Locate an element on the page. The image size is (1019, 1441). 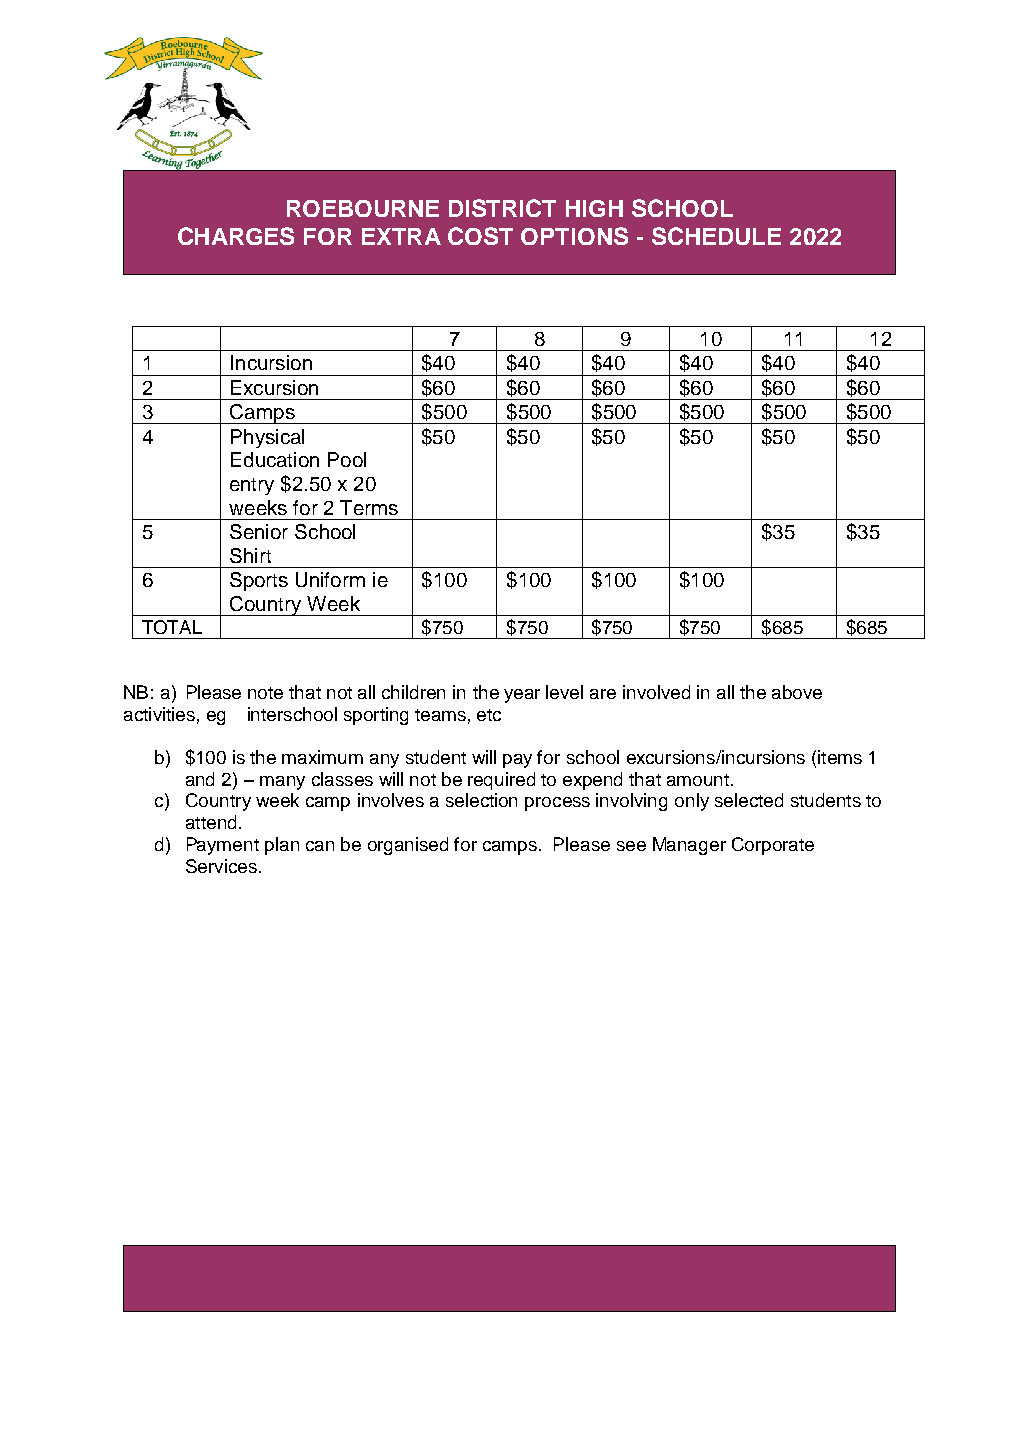
COST is located at coordinates (480, 236).
